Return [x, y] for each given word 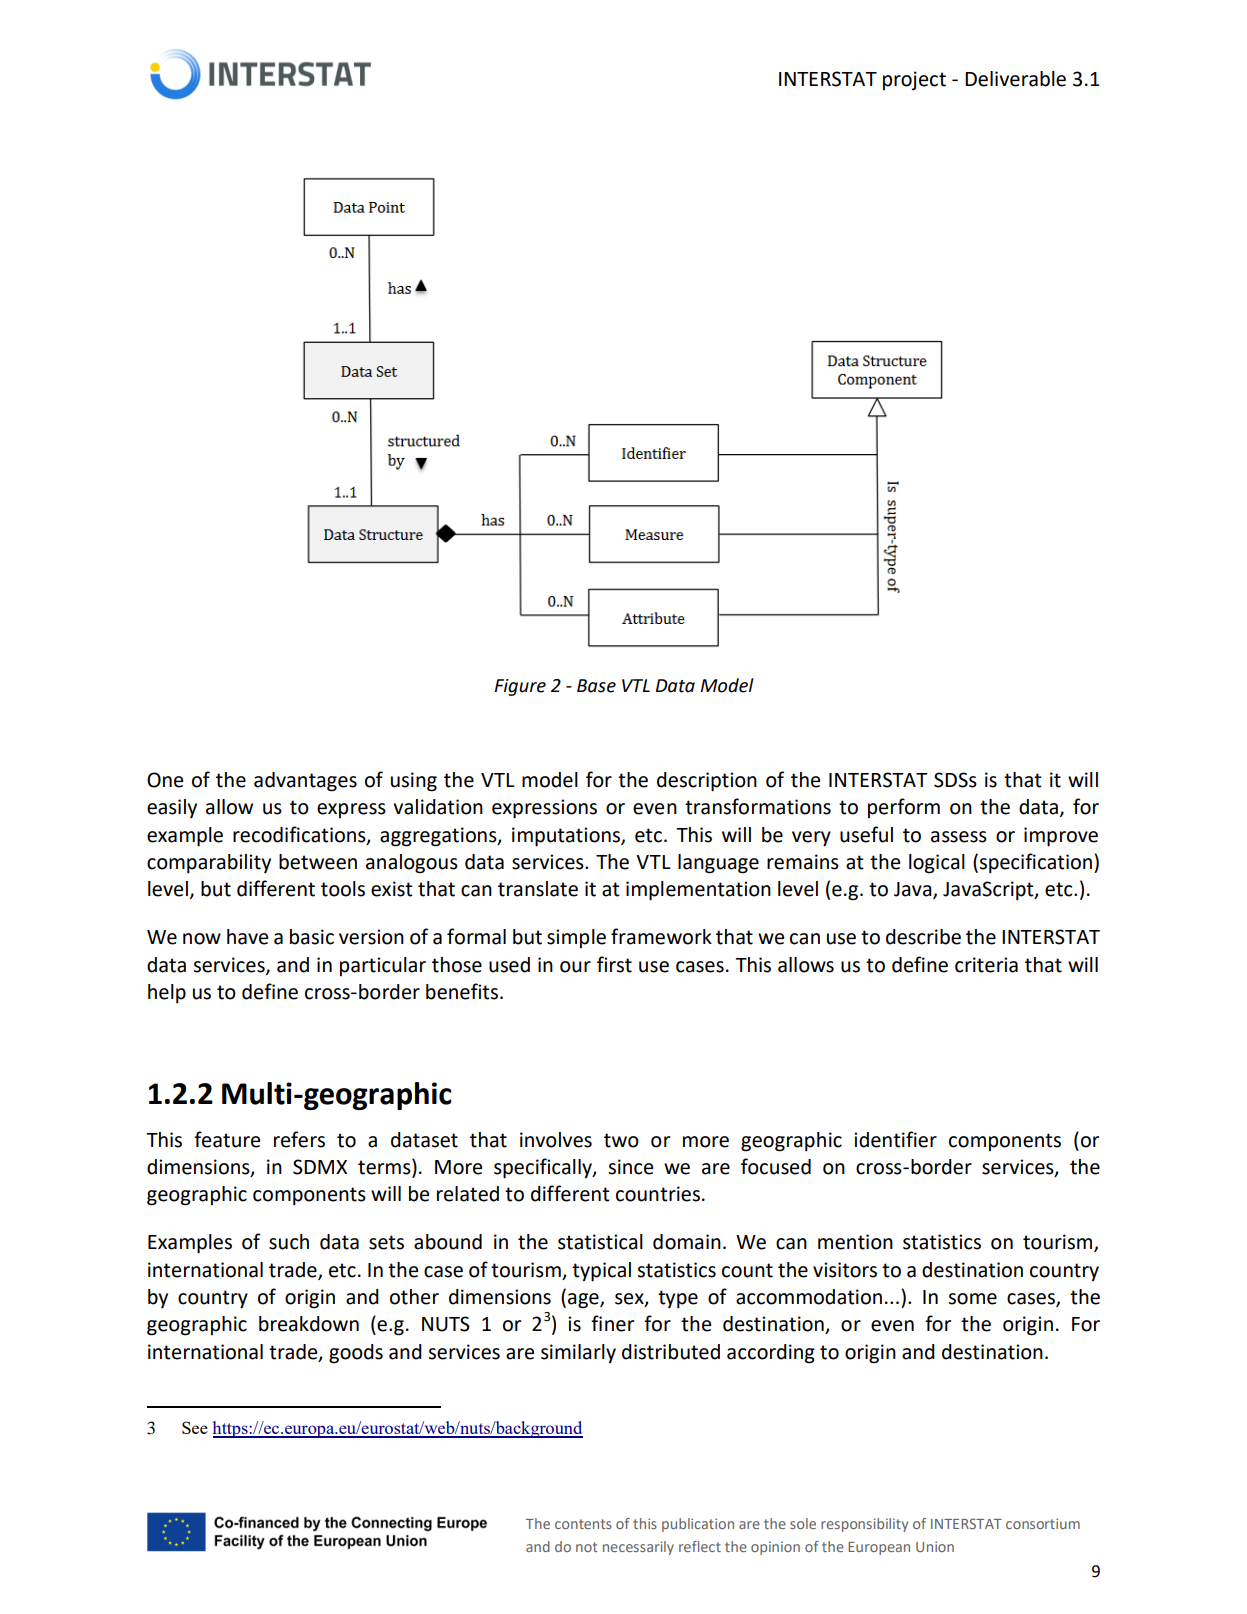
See [195, 1427]
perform [904, 808]
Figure [520, 687]
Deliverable [1015, 79]
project [914, 80]
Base [596, 686]
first [614, 964]
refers [299, 1139]
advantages [305, 782]
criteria [986, 965]
